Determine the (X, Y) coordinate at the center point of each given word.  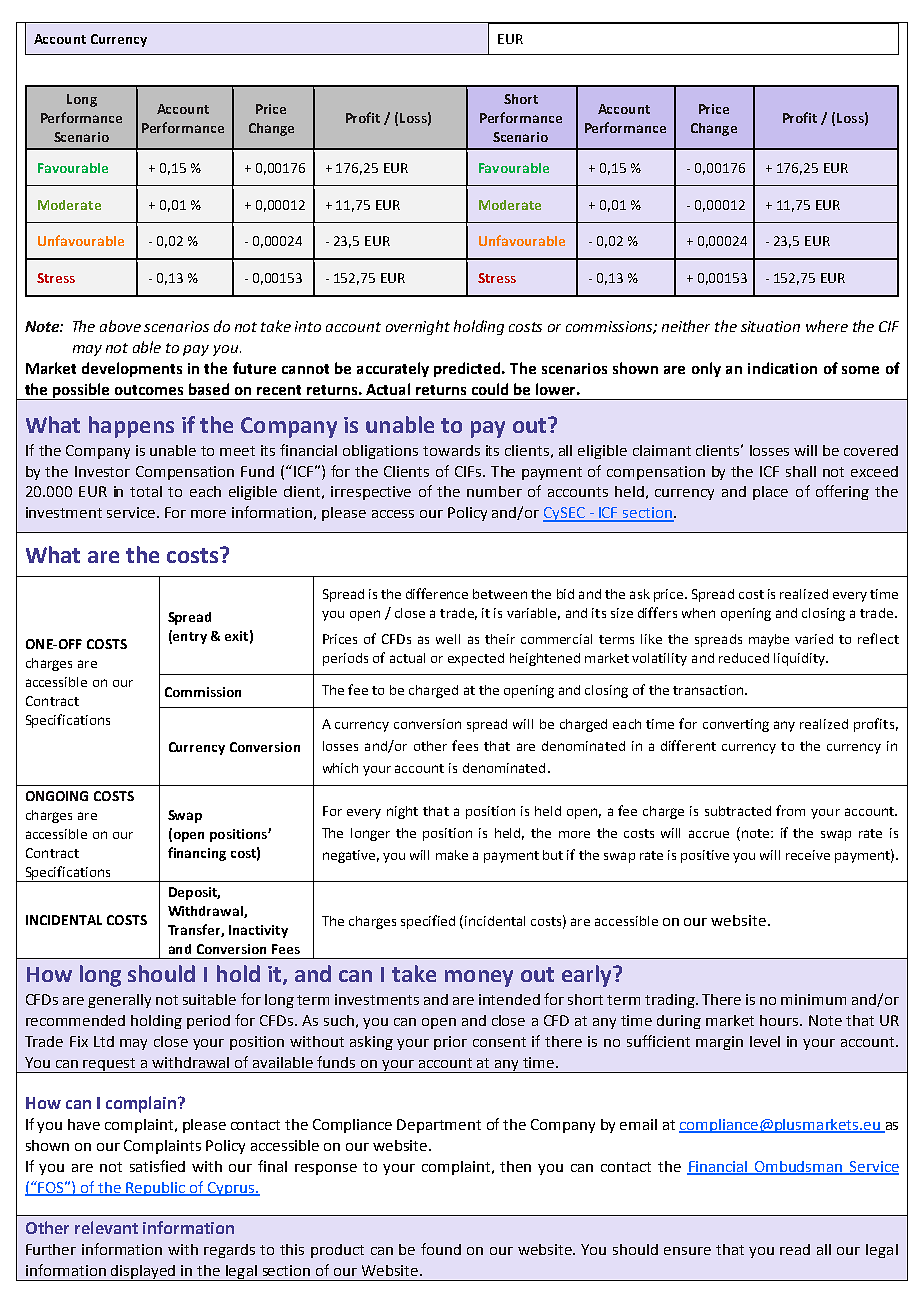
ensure (687, 1251)
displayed (144, 1273)
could (490, 389)
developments (132, 369)
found (441, 1249)
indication (782, 368)
